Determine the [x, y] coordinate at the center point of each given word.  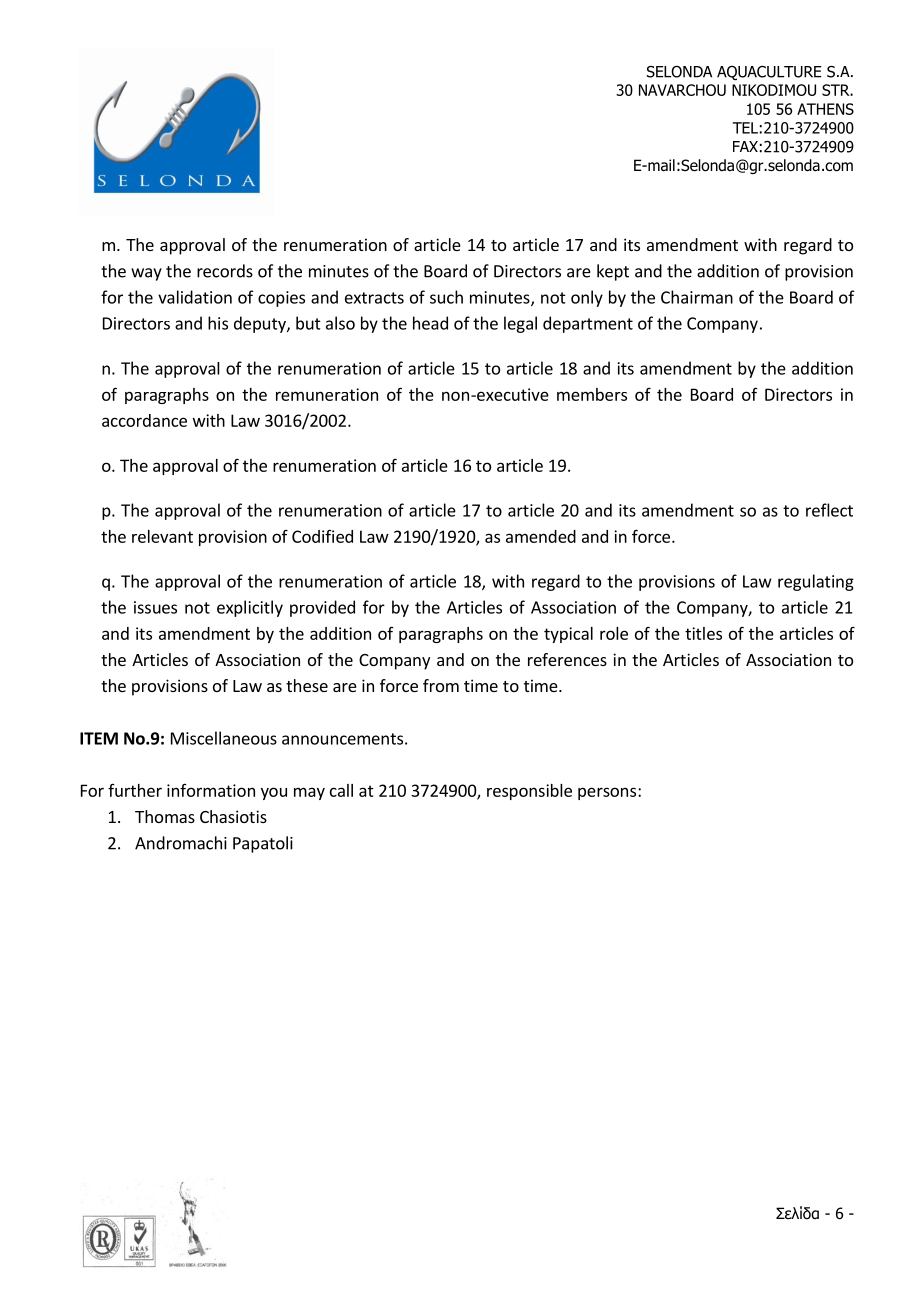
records [225, 271]
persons [607, 793]
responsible [529, 792]
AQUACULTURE [769, 73]
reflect [829, 510]
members [592, 394]
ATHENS [825, 109]
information [211, 790]
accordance [144, 420]
